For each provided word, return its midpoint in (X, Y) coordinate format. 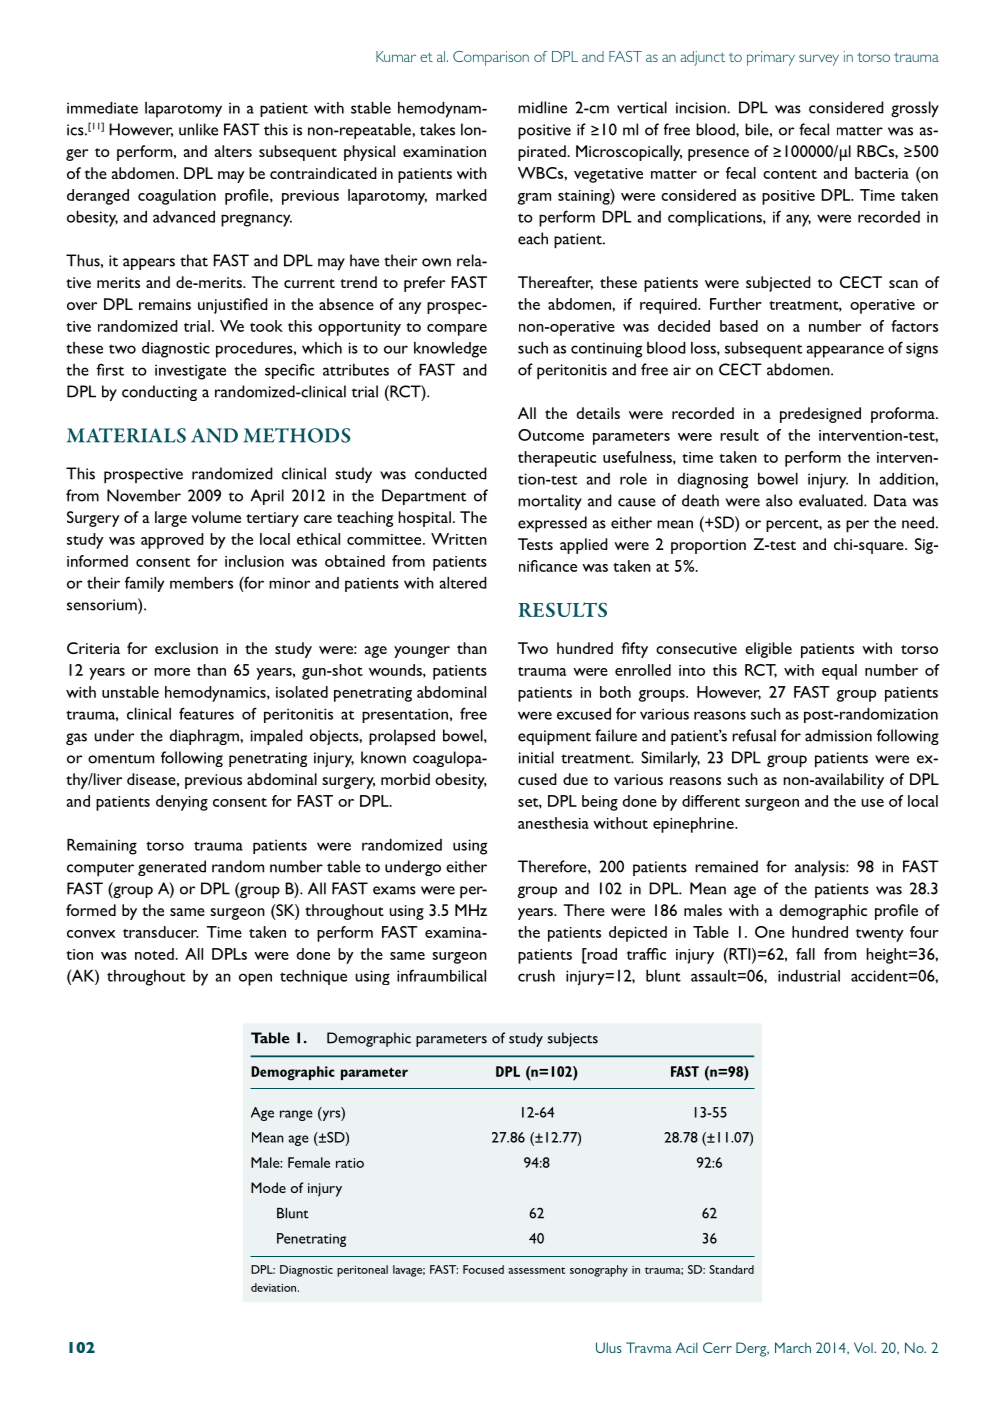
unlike (198, 129)
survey (819, 60)
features (206, 713)
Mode (268, 1187)
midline (542, 107)
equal (839, 672)
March (793, 1347)
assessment (536, 1270)
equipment (554, 737)
